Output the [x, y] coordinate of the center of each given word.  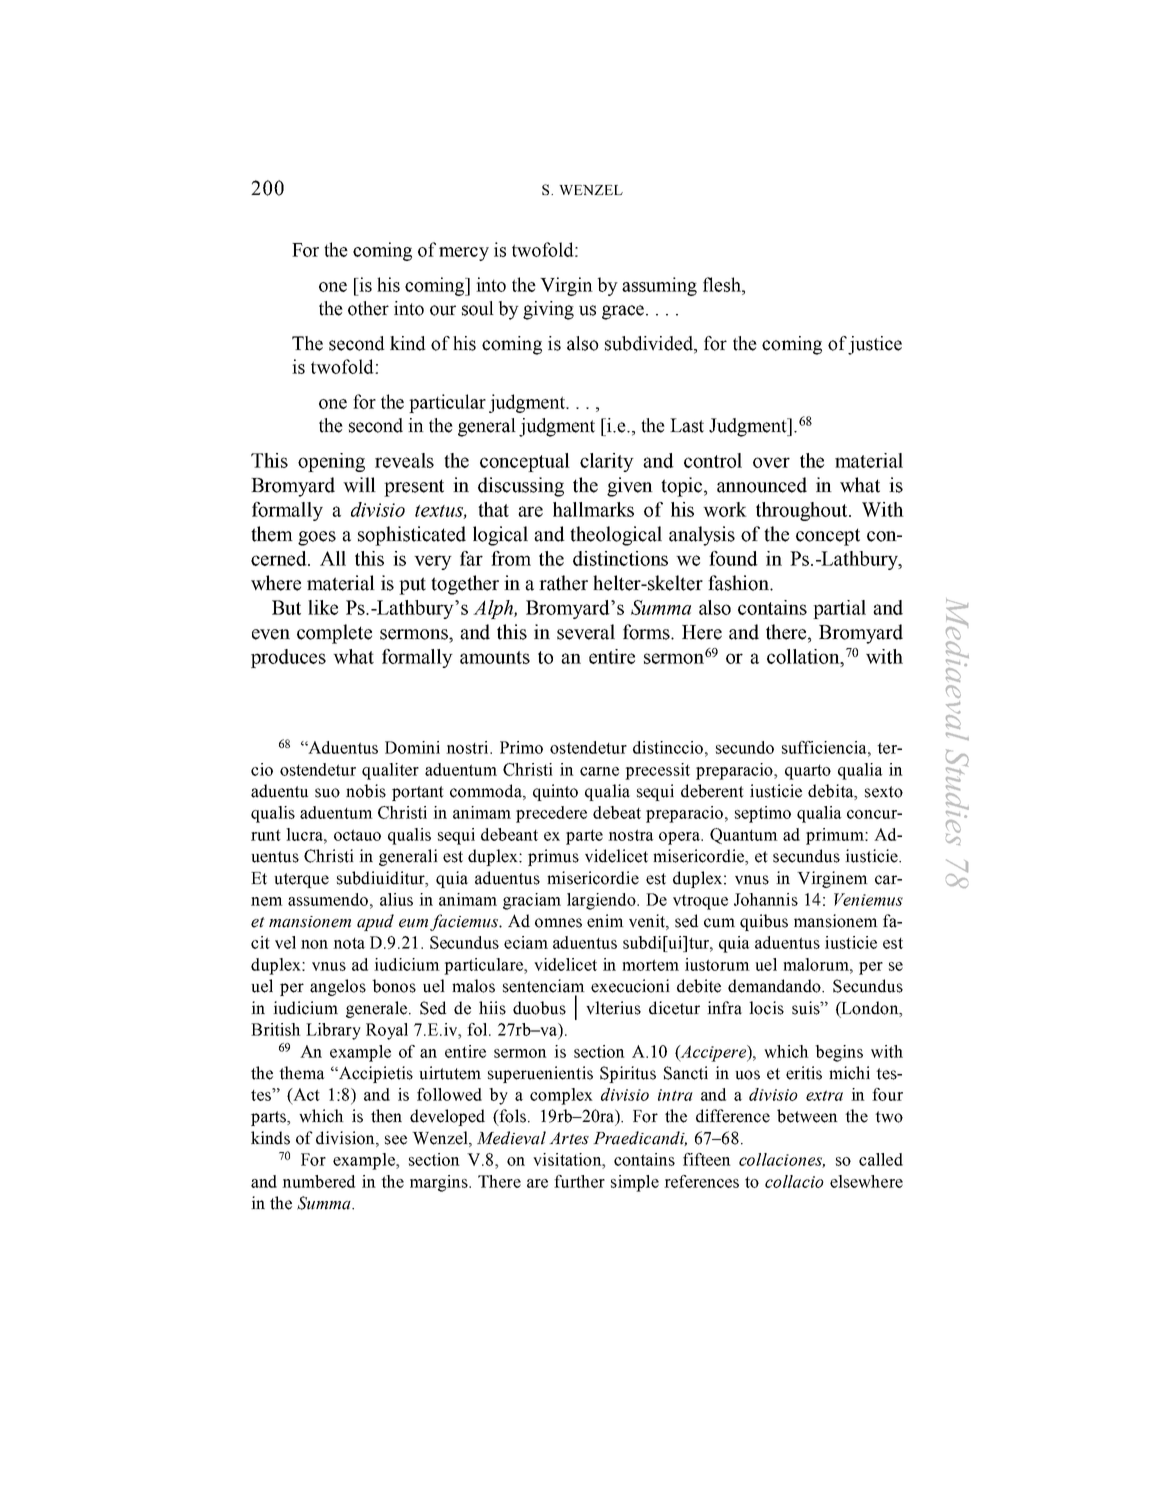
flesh [723, 284]
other [368, 308]
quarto [808, 772]
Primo [521, 747]
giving [548, 310]
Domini [412, 747]
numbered [318, 1181]
